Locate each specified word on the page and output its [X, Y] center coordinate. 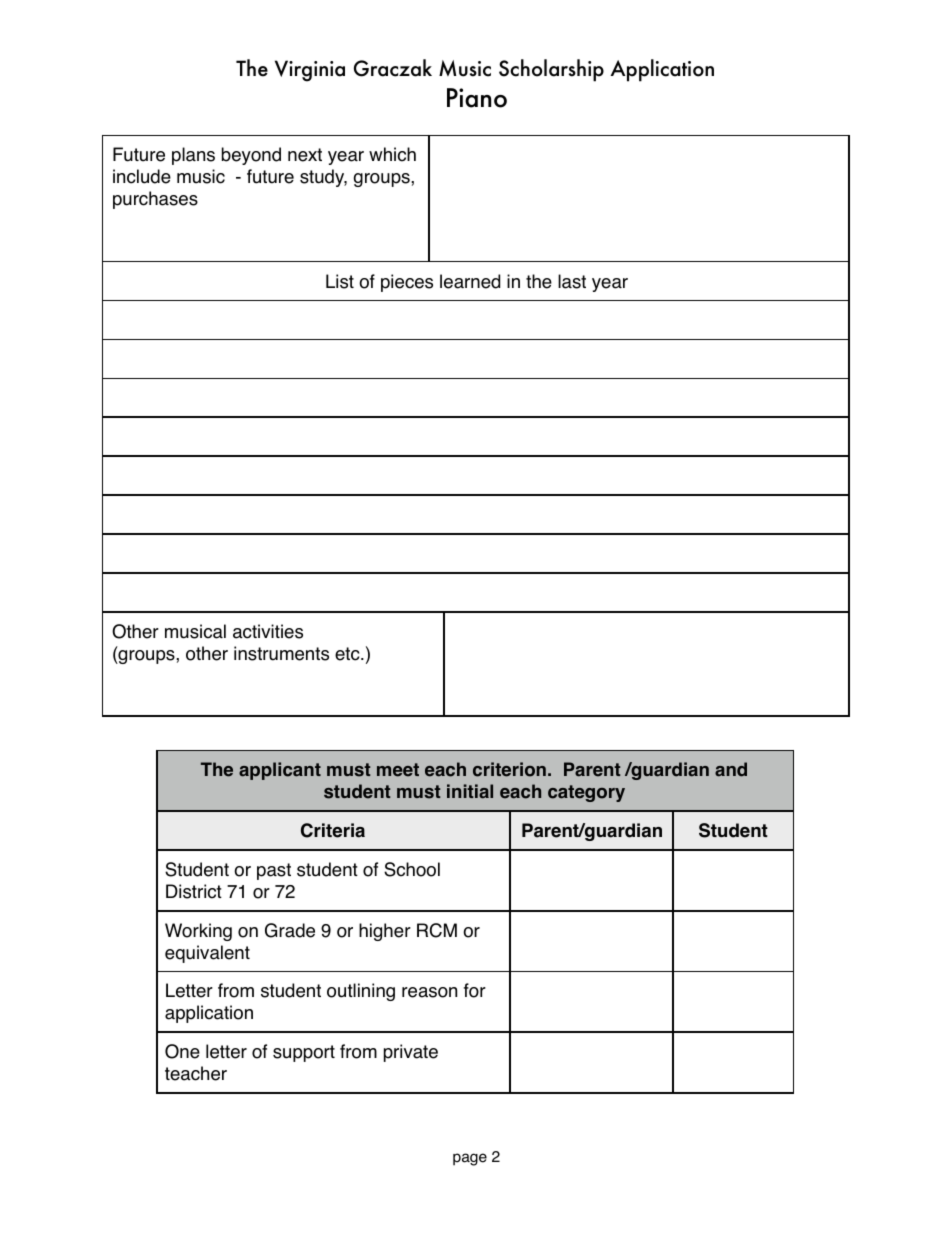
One [182, 1051]
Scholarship [551, 70]
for [475, 990]
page [470, 1159]
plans [193, 156]
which [392, 154]
